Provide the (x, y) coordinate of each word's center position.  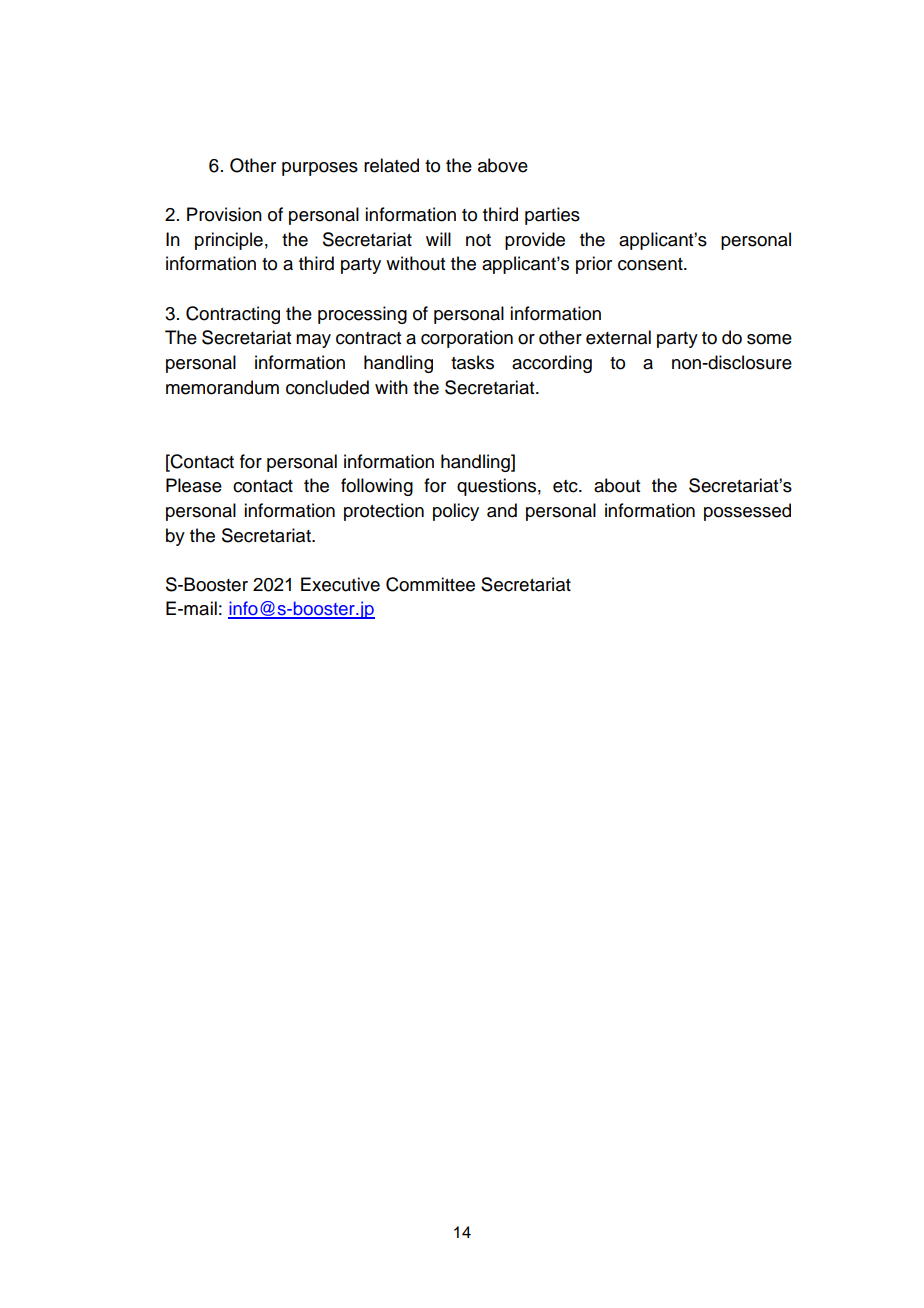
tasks (472, 362)
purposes (320, 169)
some (769, 339)
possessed (747, 512)
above (503, 165)
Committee (430, 584)
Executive (340, 584)
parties (552, 216)
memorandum (222, 387)
